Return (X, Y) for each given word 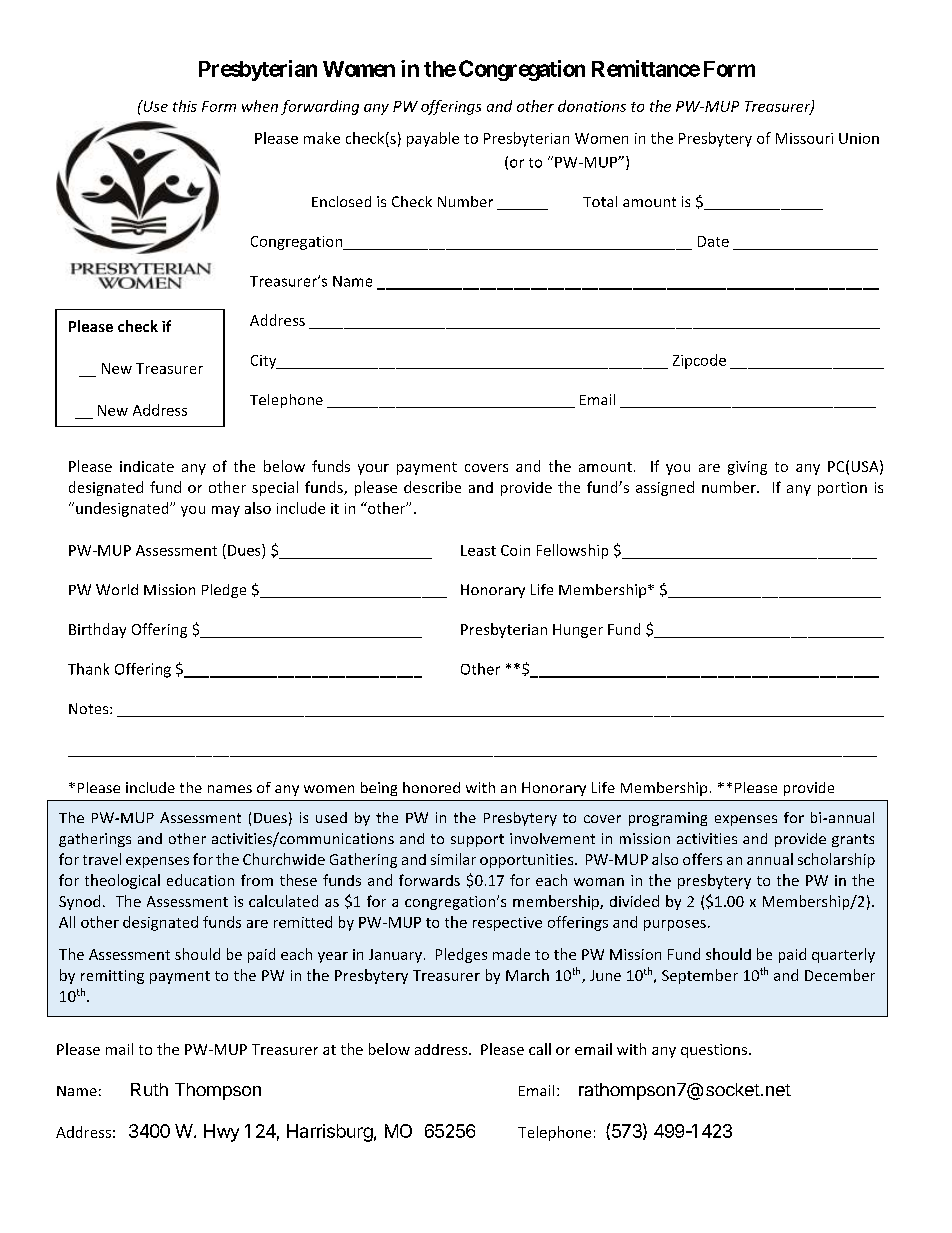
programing (668, 819)
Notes (90, 708)
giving (747, 468)
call (540, 1049)
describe (432, 487)
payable (433, 139)
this (185, 106)
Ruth (149, 1089)
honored (431, 787)
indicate (147, 466)
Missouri (804, 138)
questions (715, 1051)
